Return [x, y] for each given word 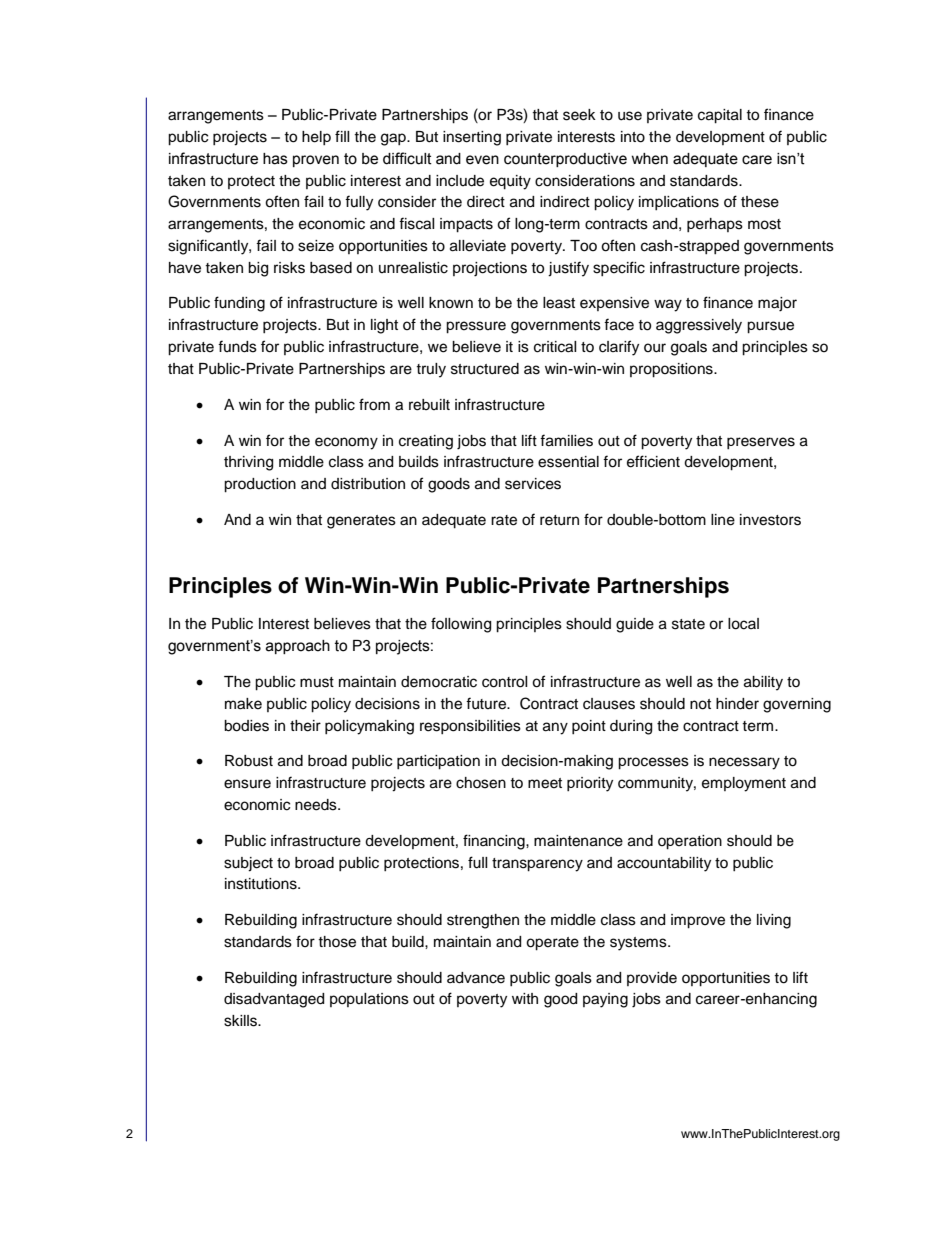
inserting [472, 138]
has [275, 159]
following [461, 625]
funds [237, 346]
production [260, 485]
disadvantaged [274, 1000]
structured [485, 369]
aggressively [699, 326]
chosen [481, 783]
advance [476, 978]
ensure [247, 784]
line [723, 520]
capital [720, 116]
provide [652, 979]
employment [744, 784]
